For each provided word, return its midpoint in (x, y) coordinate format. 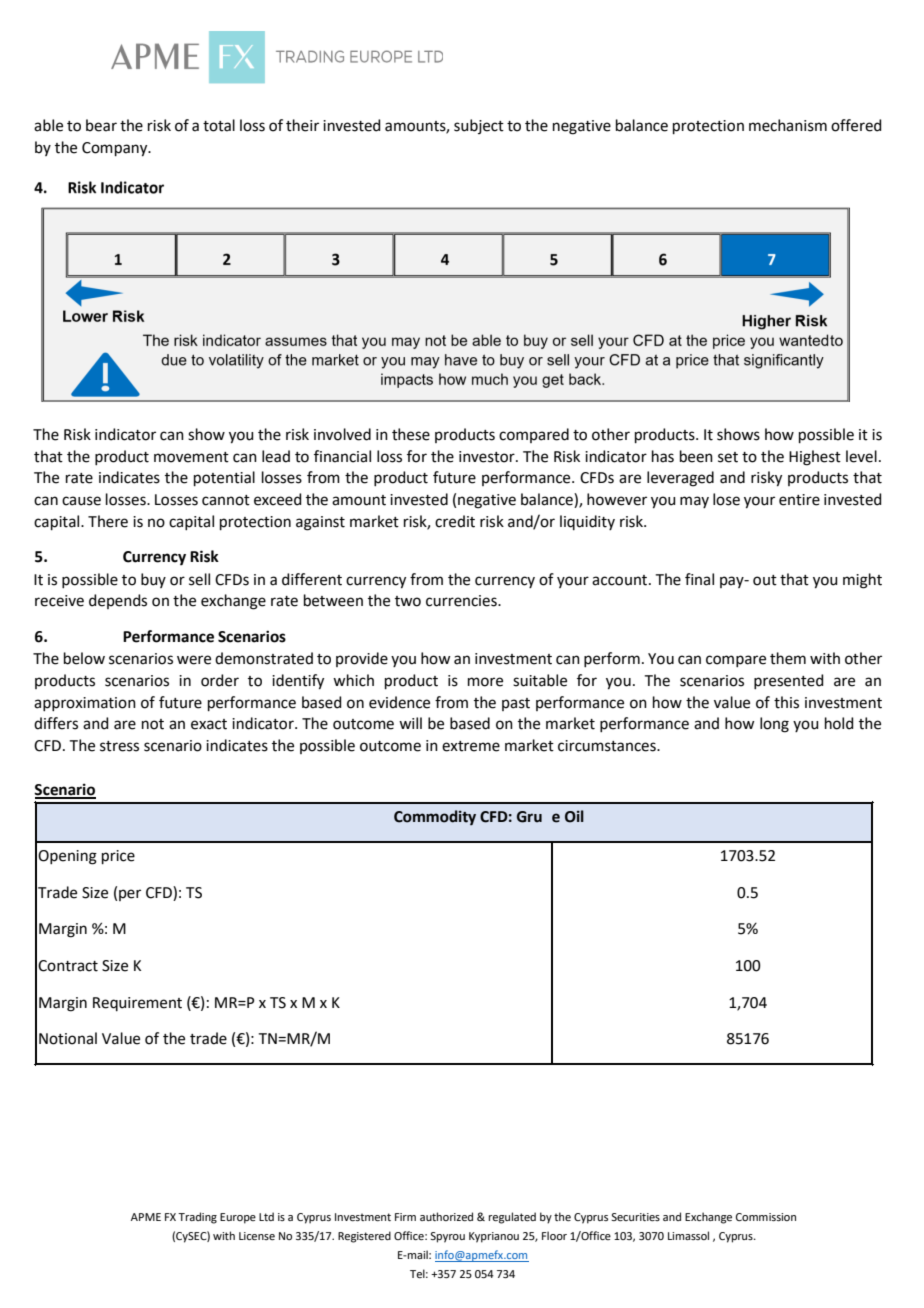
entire (799, 500)
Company (116, 149)
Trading (197, 1218)
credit (455, 521)
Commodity (435, 817)
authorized (446, 1216)
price (118, 857)
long (774, 725)
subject (479, 126)
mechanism (788, 125)
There (108, 521)
